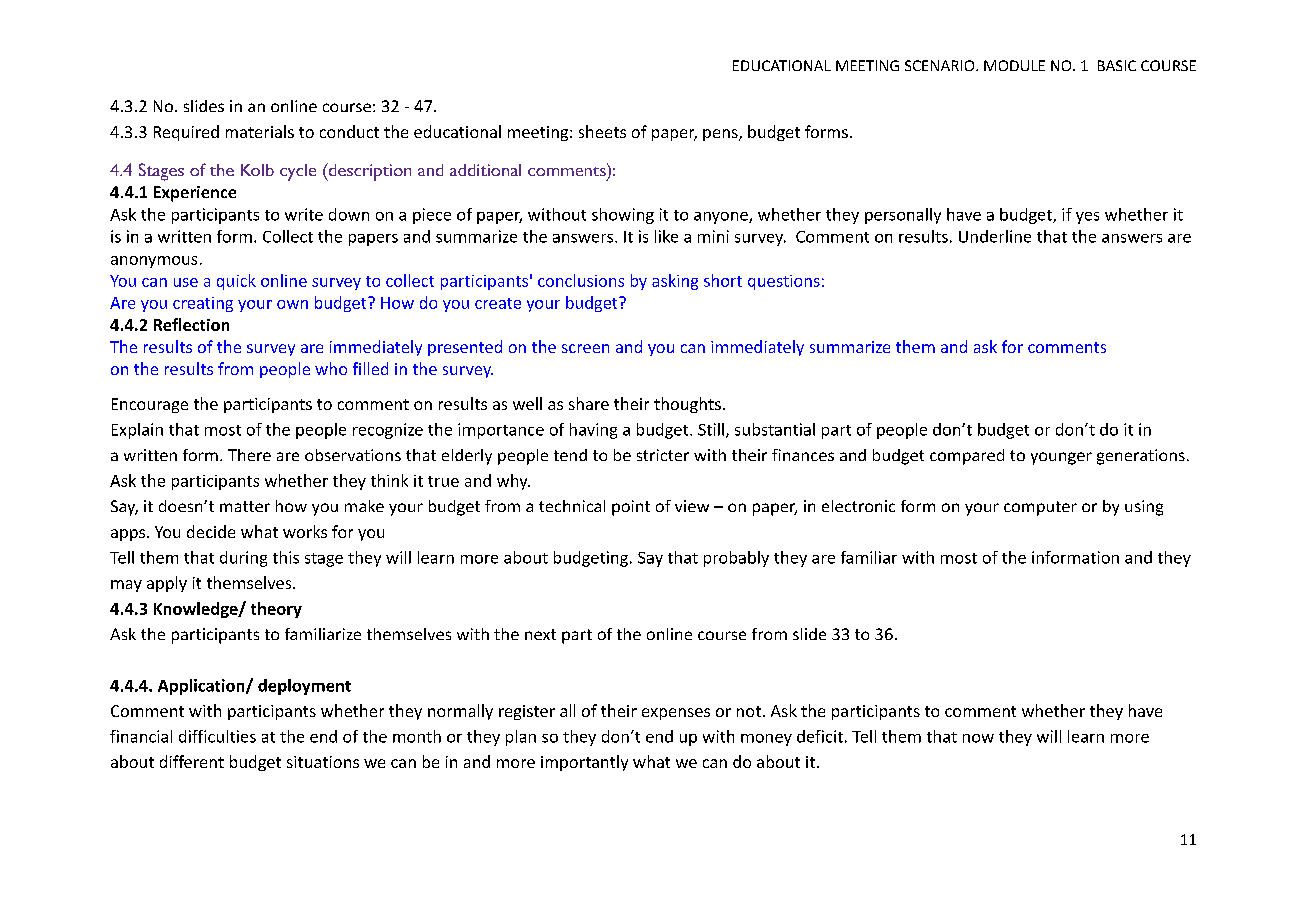  What do you see at coordinates (217, 736) in the screenshot?
I see `difficulties` at bounding box center [217, 736].
